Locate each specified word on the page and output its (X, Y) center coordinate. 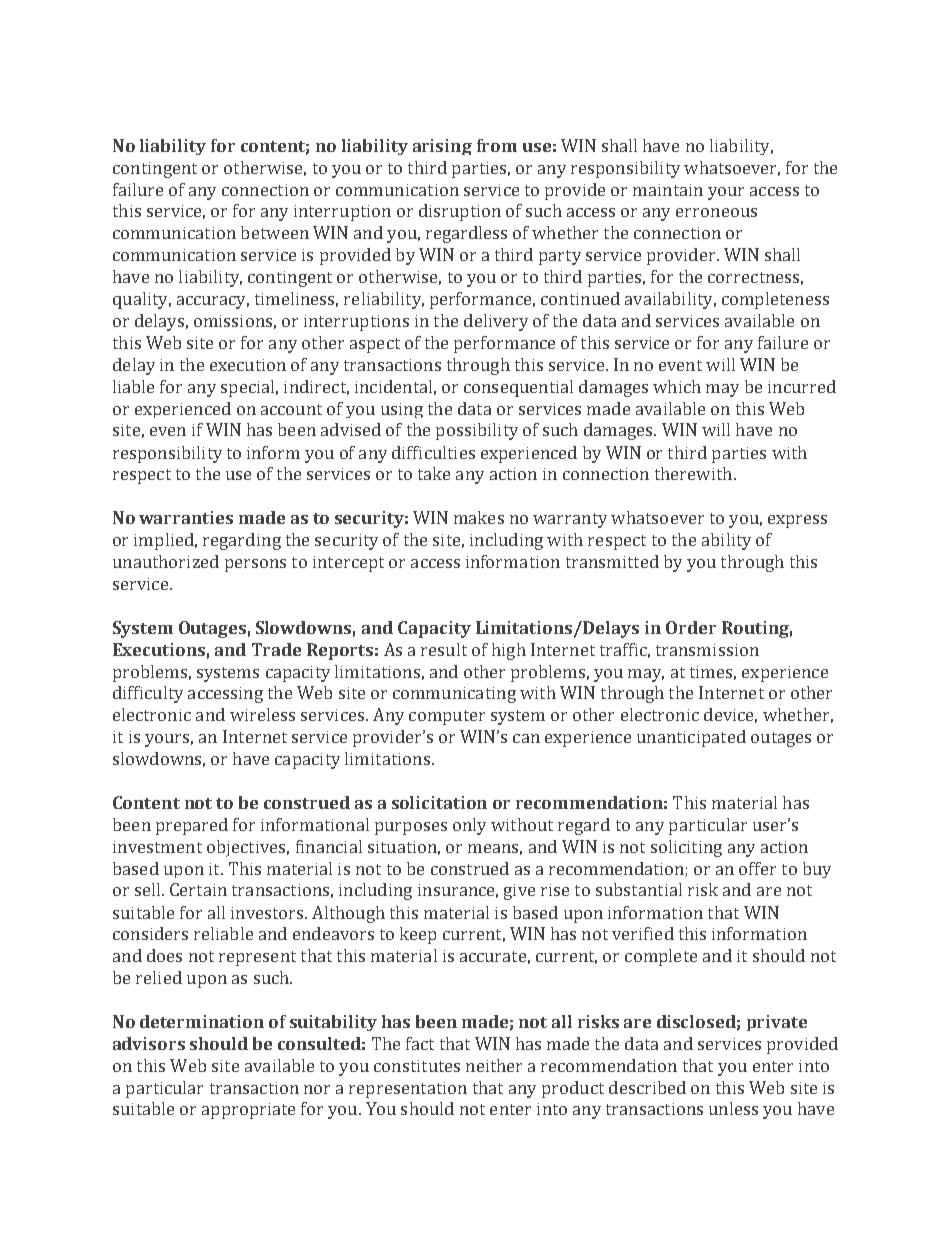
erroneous (716, 212)
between (275, 232)
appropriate (248, 1111)
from (497, 145)
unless (733, 1108)
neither (494, 1065)
